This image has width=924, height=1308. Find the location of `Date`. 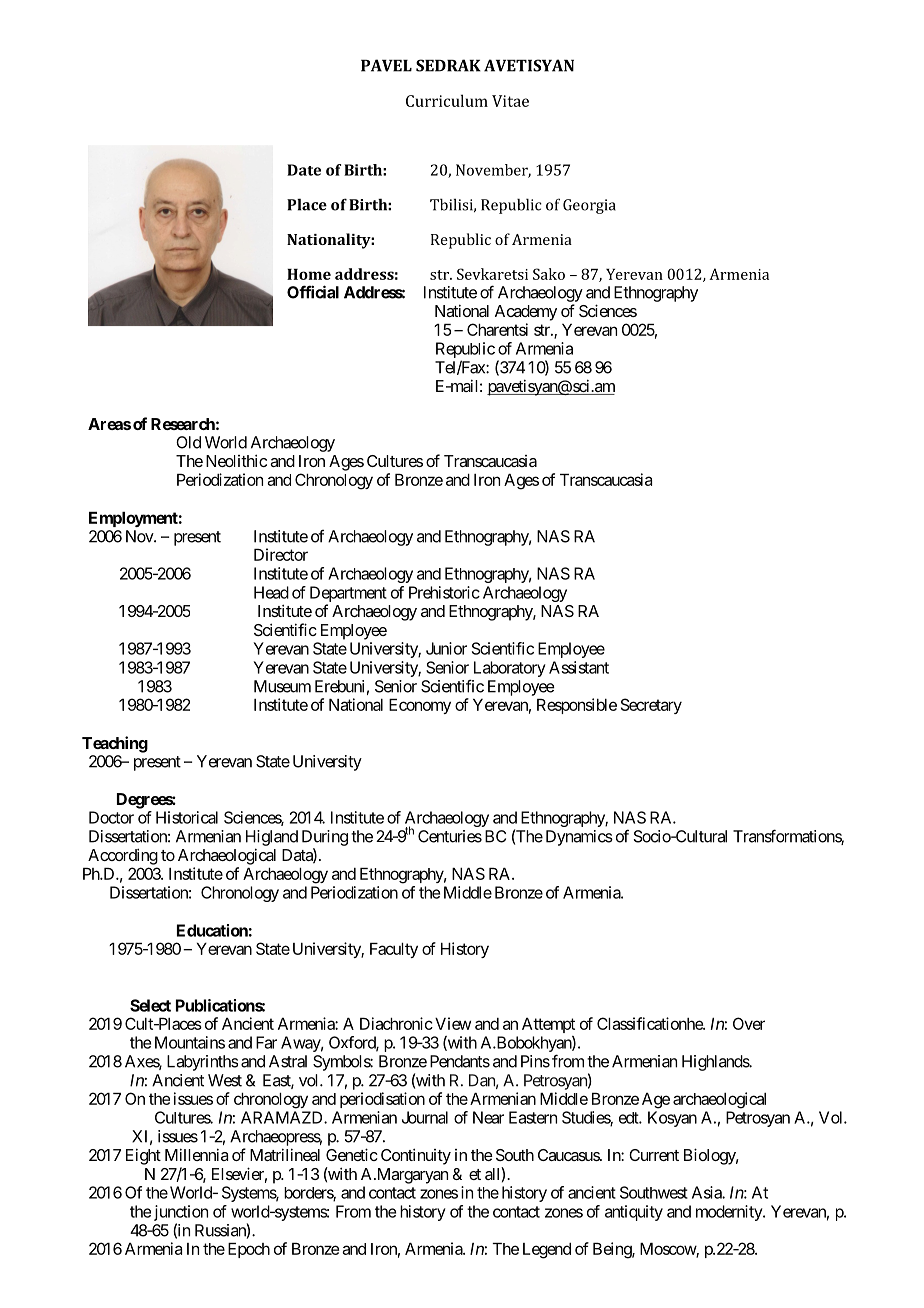

Date is located at coordinates (304, 170).
